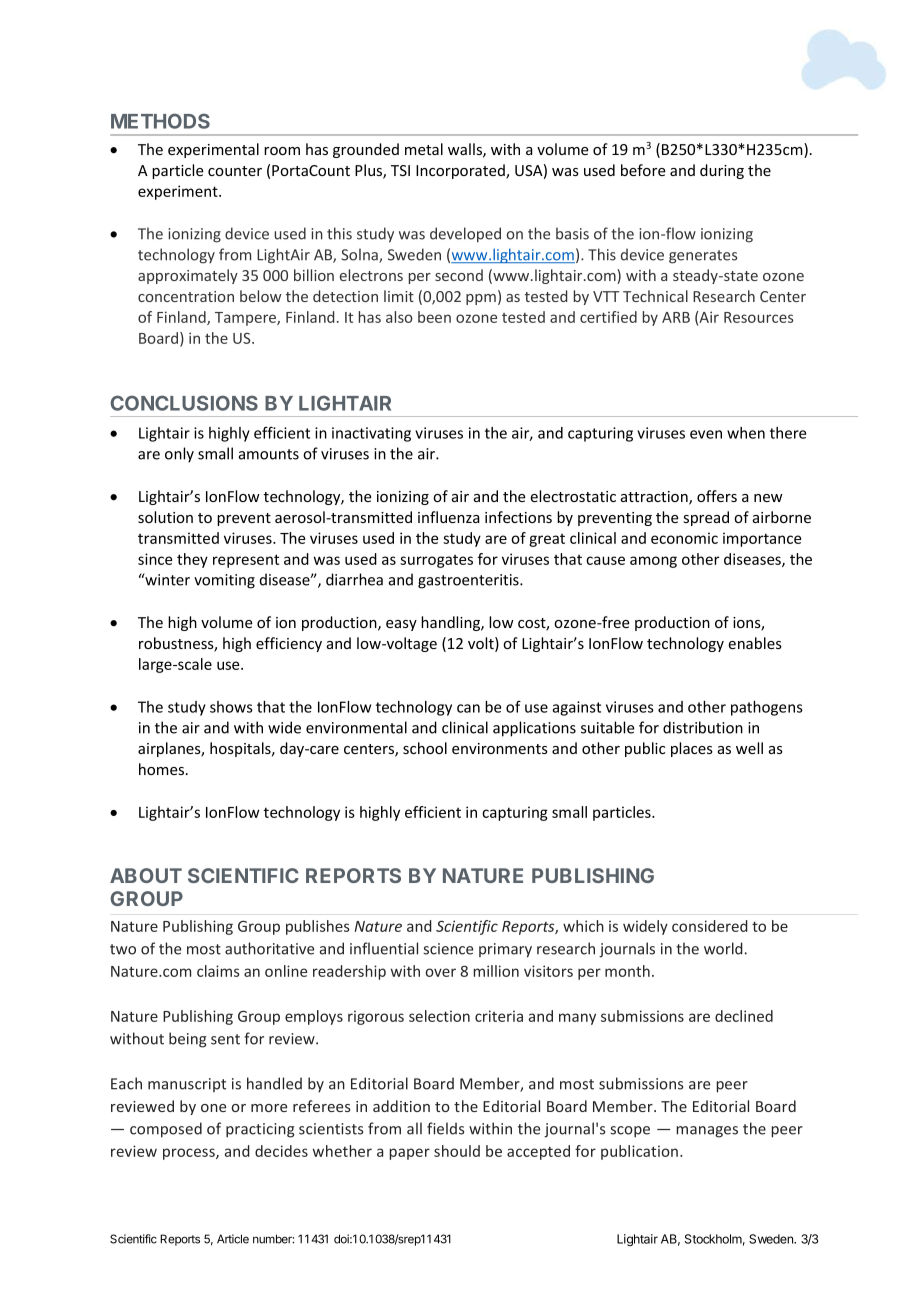  What do you see at coordinates (166, 1130) in the page?
I see `composed` at bounding box center [166, 1130].
